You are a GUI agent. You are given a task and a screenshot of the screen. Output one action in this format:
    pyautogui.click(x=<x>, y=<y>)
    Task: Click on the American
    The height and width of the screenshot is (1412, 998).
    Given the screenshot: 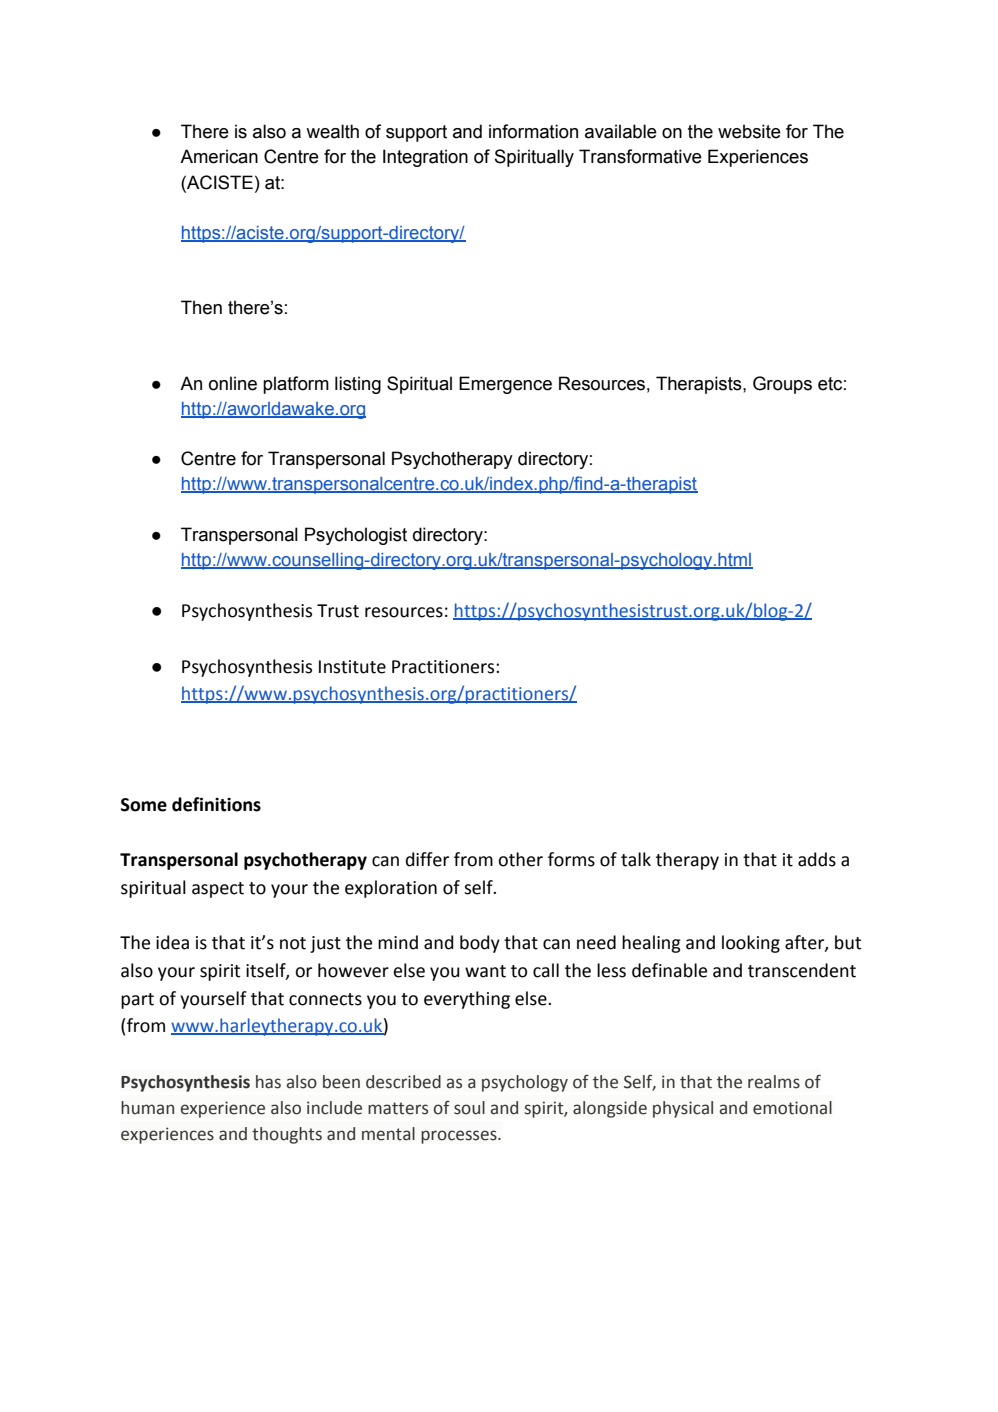 What is the action you would take?
    pyautogui.click(x=219, y=156)
